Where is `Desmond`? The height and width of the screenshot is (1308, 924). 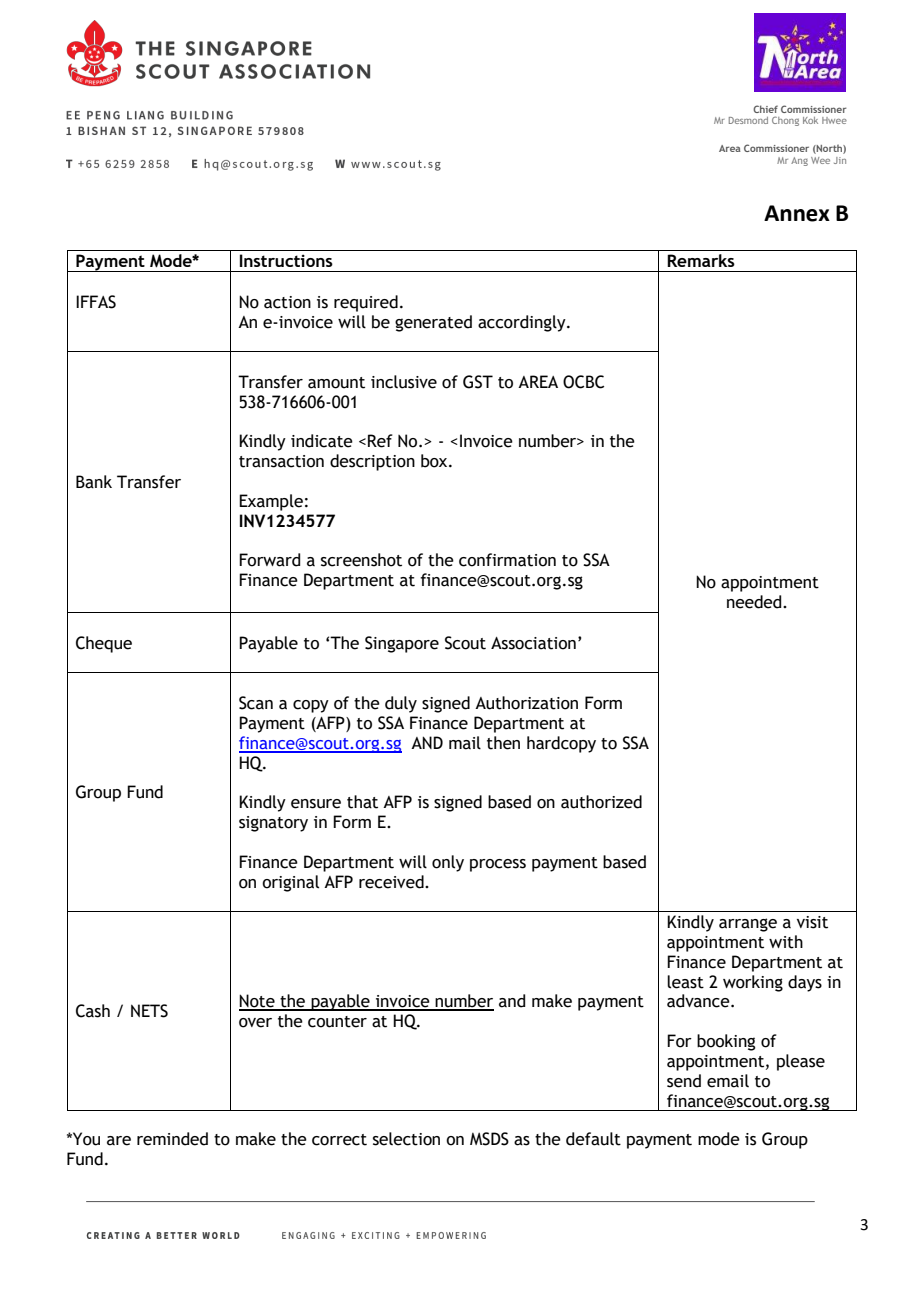
Desmond is located at coordinates (748, 120).
